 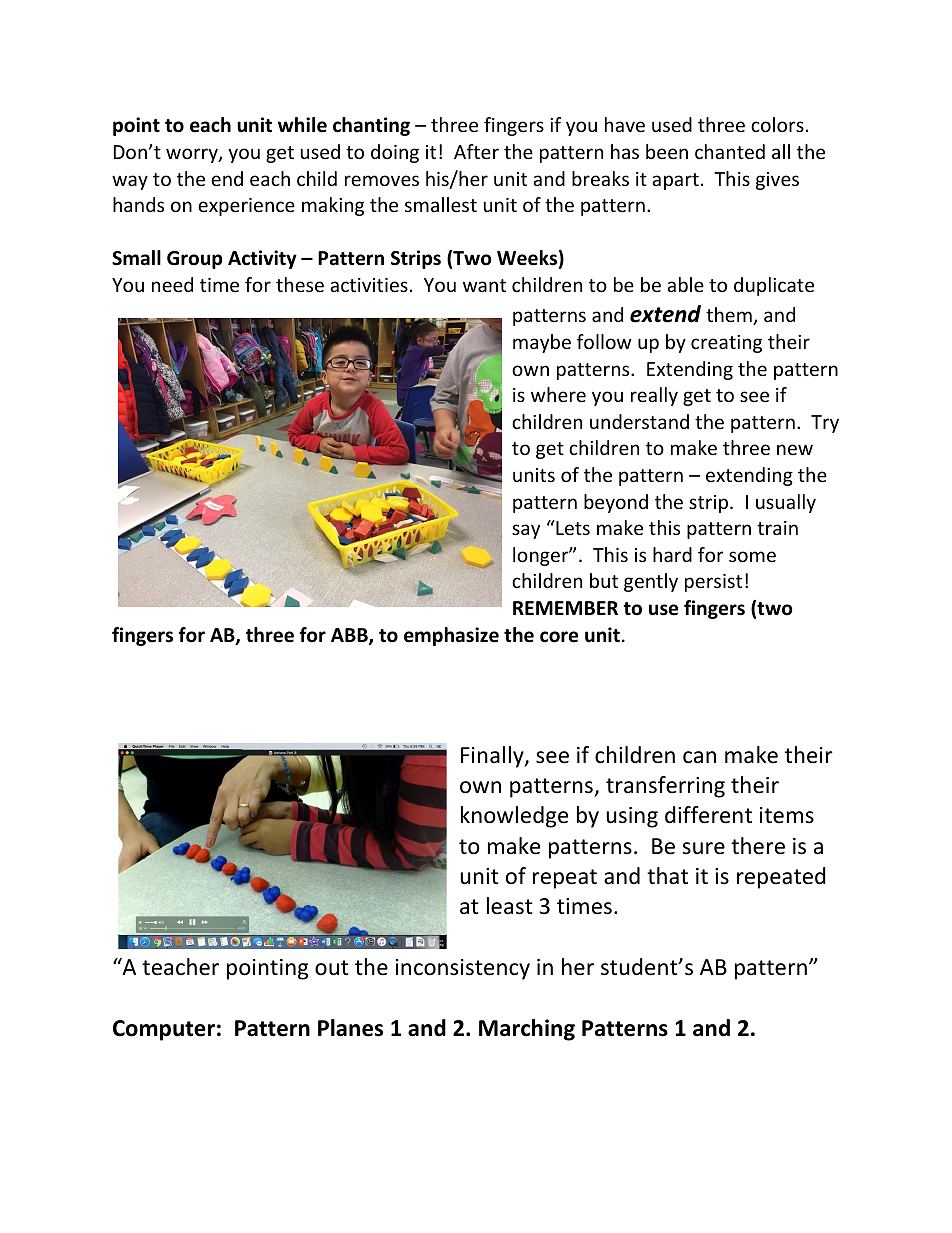 What do you see at coordinates (332, 968) in the document?
I see `out` at bounding box center [332, 968].
